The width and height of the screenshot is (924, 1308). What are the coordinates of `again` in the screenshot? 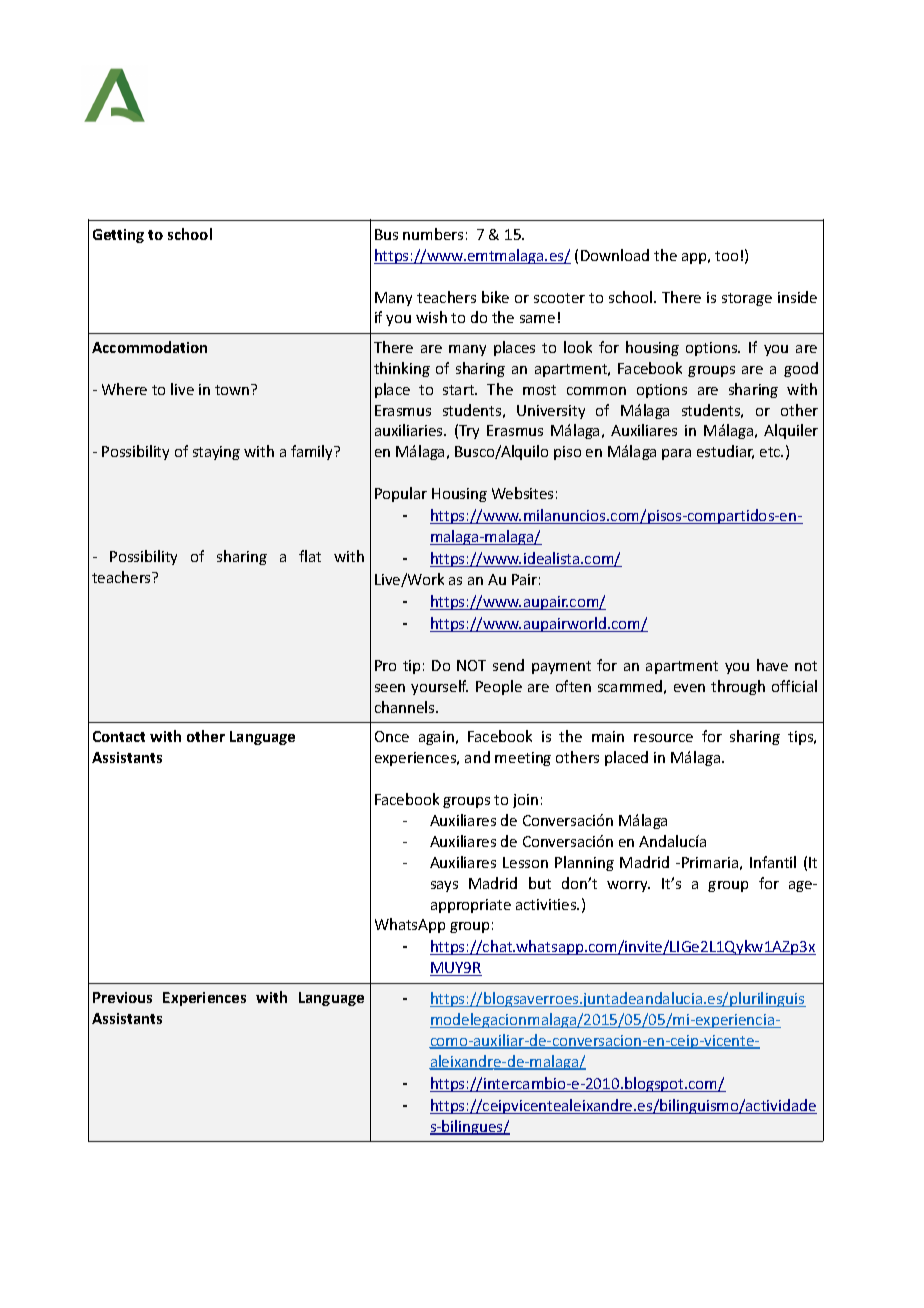 It's located at (436, 738).
